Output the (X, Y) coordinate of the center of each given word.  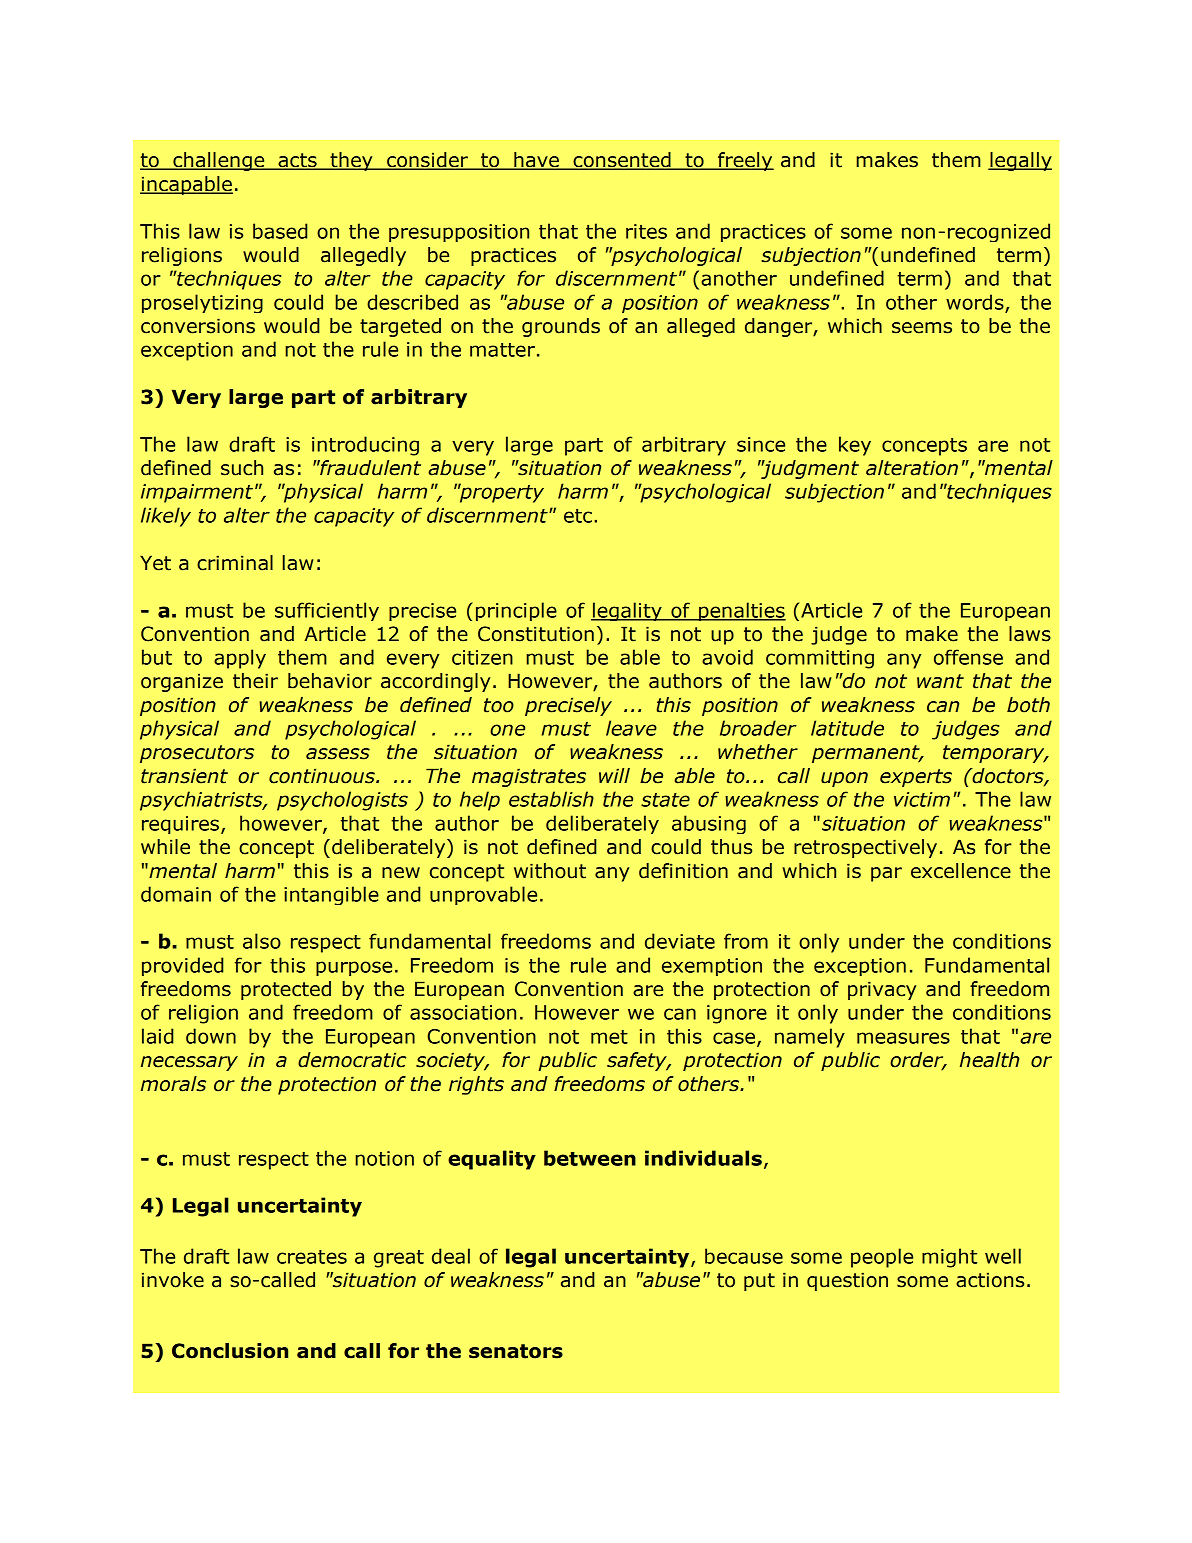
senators (516, 1351)
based (280, 231)
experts (916, 778)
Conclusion (230, 1351)
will (614, 775)
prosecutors (197, 754)
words (975, 302)
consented (622, 161)
